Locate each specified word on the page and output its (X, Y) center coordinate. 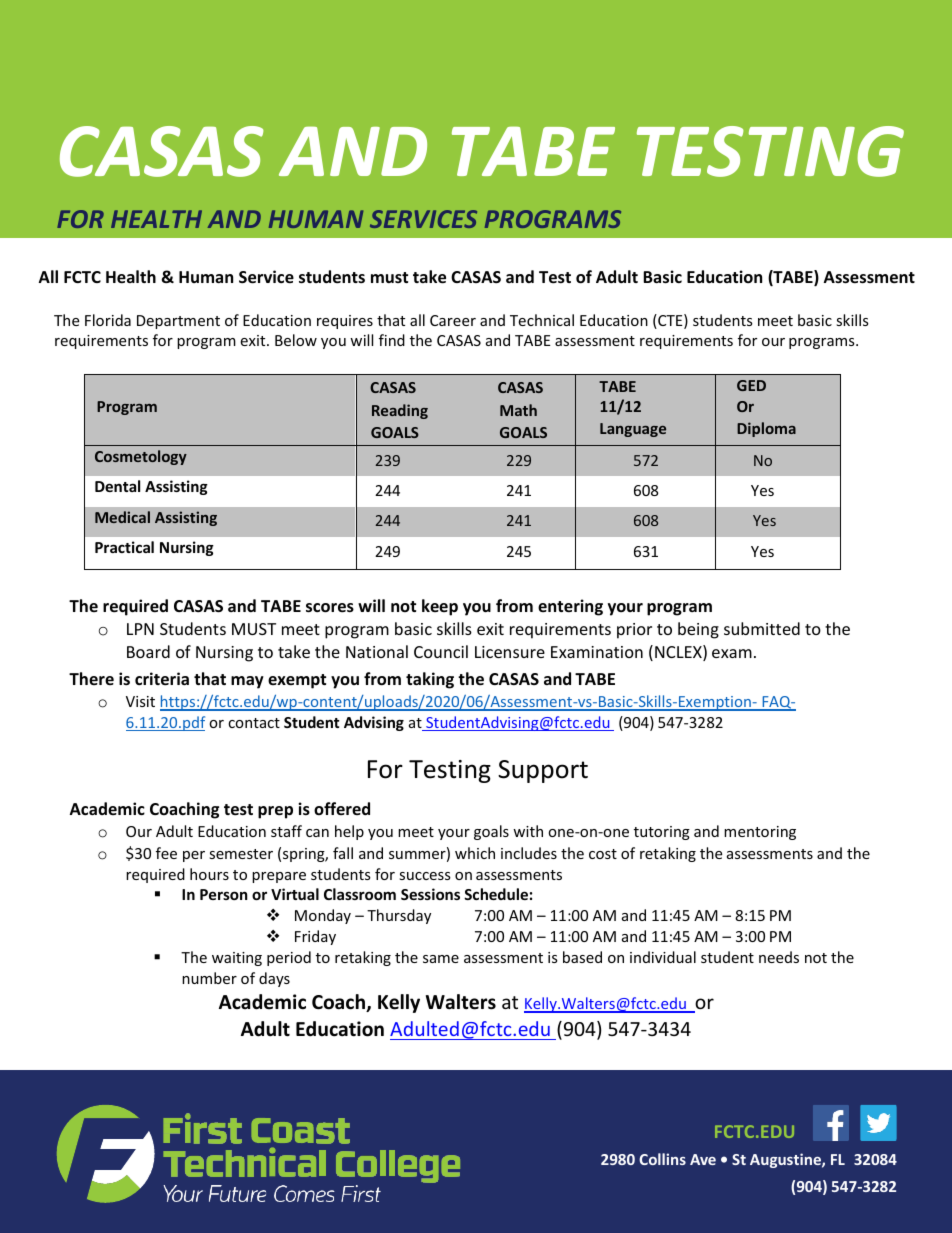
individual (663, 957)
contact (254, 723)
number (209, 978)
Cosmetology (141, 457)
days (274, 979)
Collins (662, 1159)
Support (543, 771)
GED (751, 385)
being (698, 630)
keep (440, 607)
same (441, 959)
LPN (140, 629)
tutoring (662, 833)
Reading (400, 411)
